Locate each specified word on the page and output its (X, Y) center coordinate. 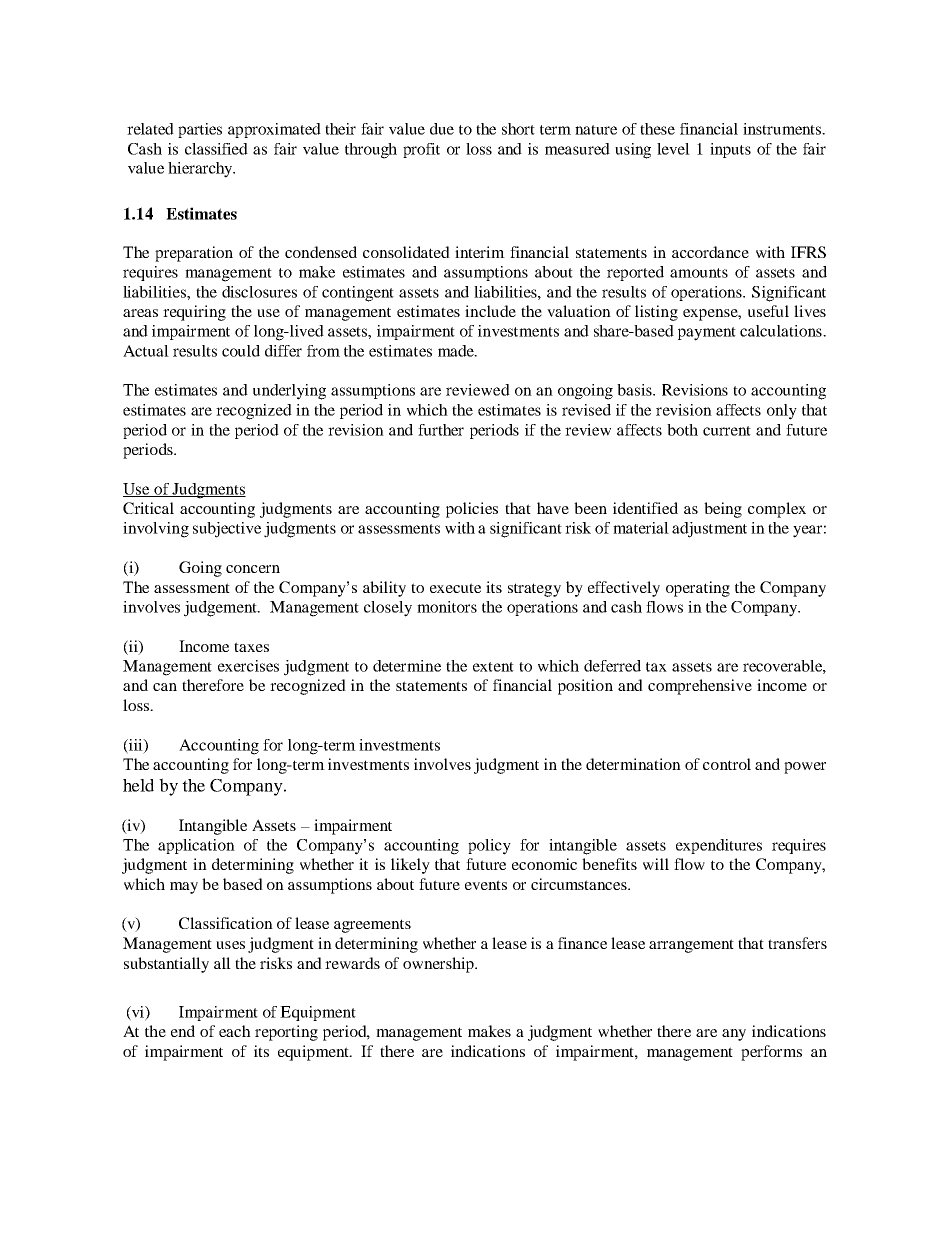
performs (771, 1053)
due (442, 129)
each (235, 1031)
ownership (439, 965)
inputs (730, 150)
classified (216, 149)
